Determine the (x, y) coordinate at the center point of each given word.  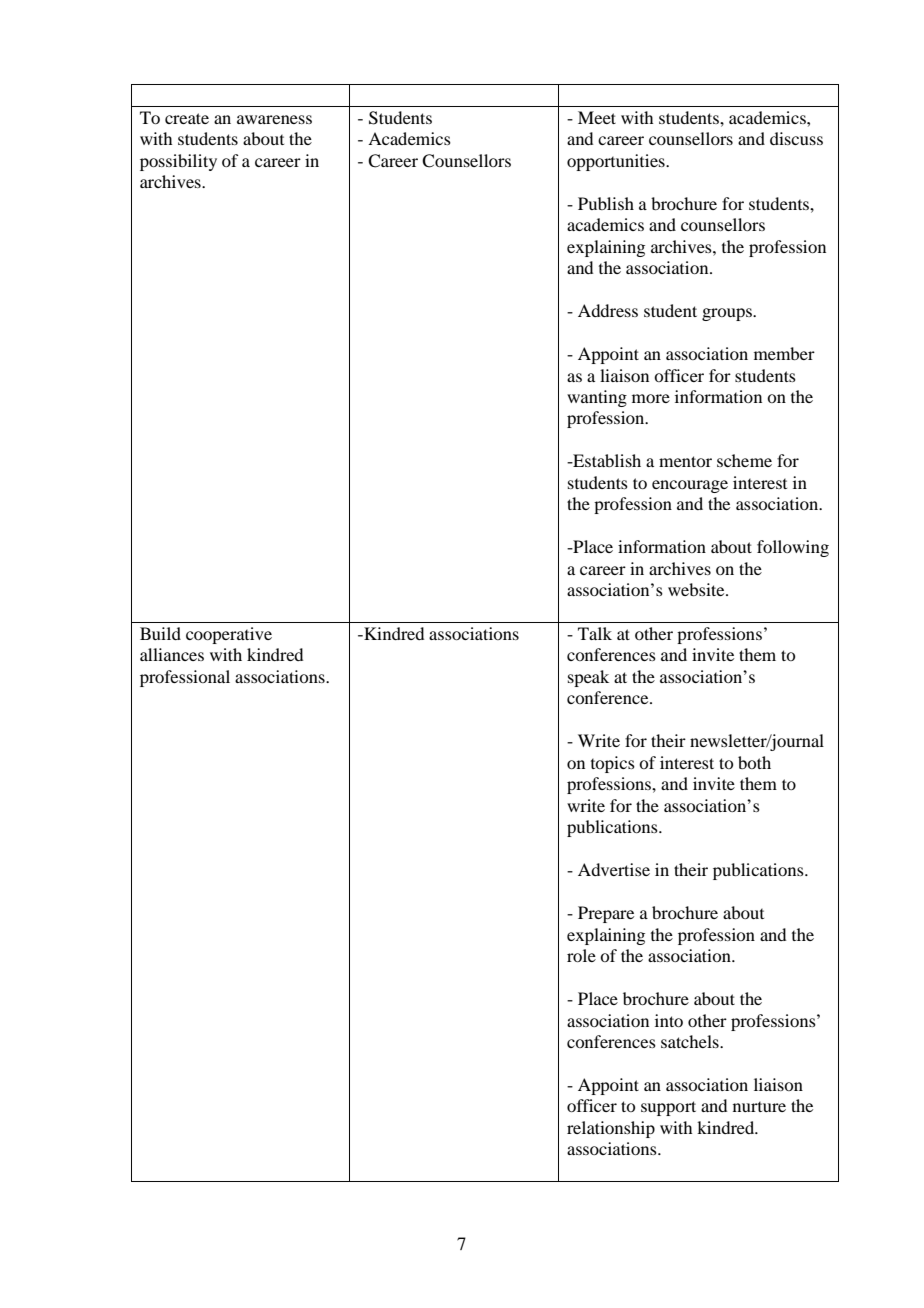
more (651, 398)
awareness (274, 119)
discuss (796, 138)
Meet (597, 117)
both (754, 762)
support (668, 1108)
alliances (172, 654)
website (697, 589)
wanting (597, 398)
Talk (595, 633)
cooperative (229, 635)
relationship (611, 1129)
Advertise (614, 869)
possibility (178, 162)
